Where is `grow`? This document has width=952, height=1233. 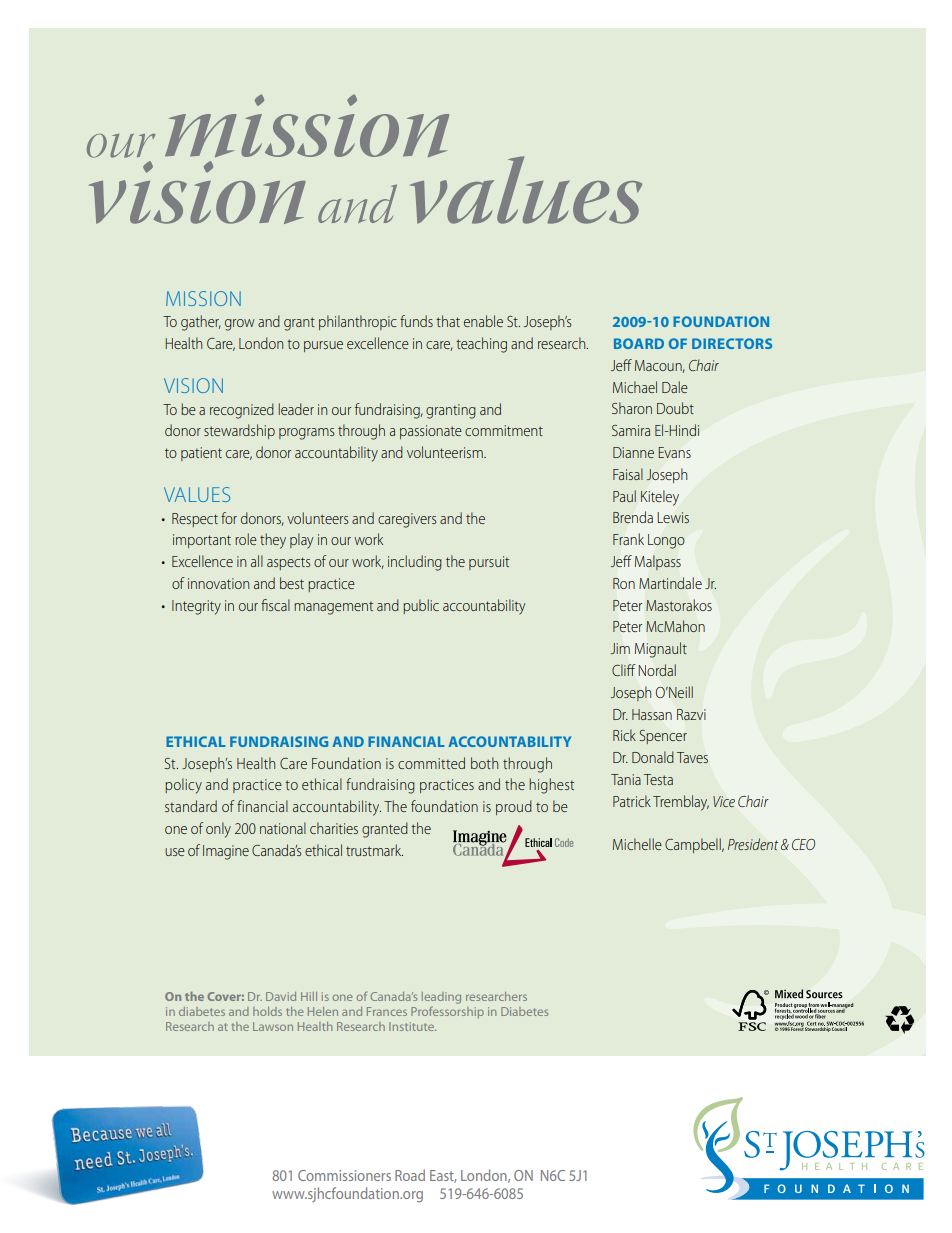
grow is located at coordinates (240, 325).
